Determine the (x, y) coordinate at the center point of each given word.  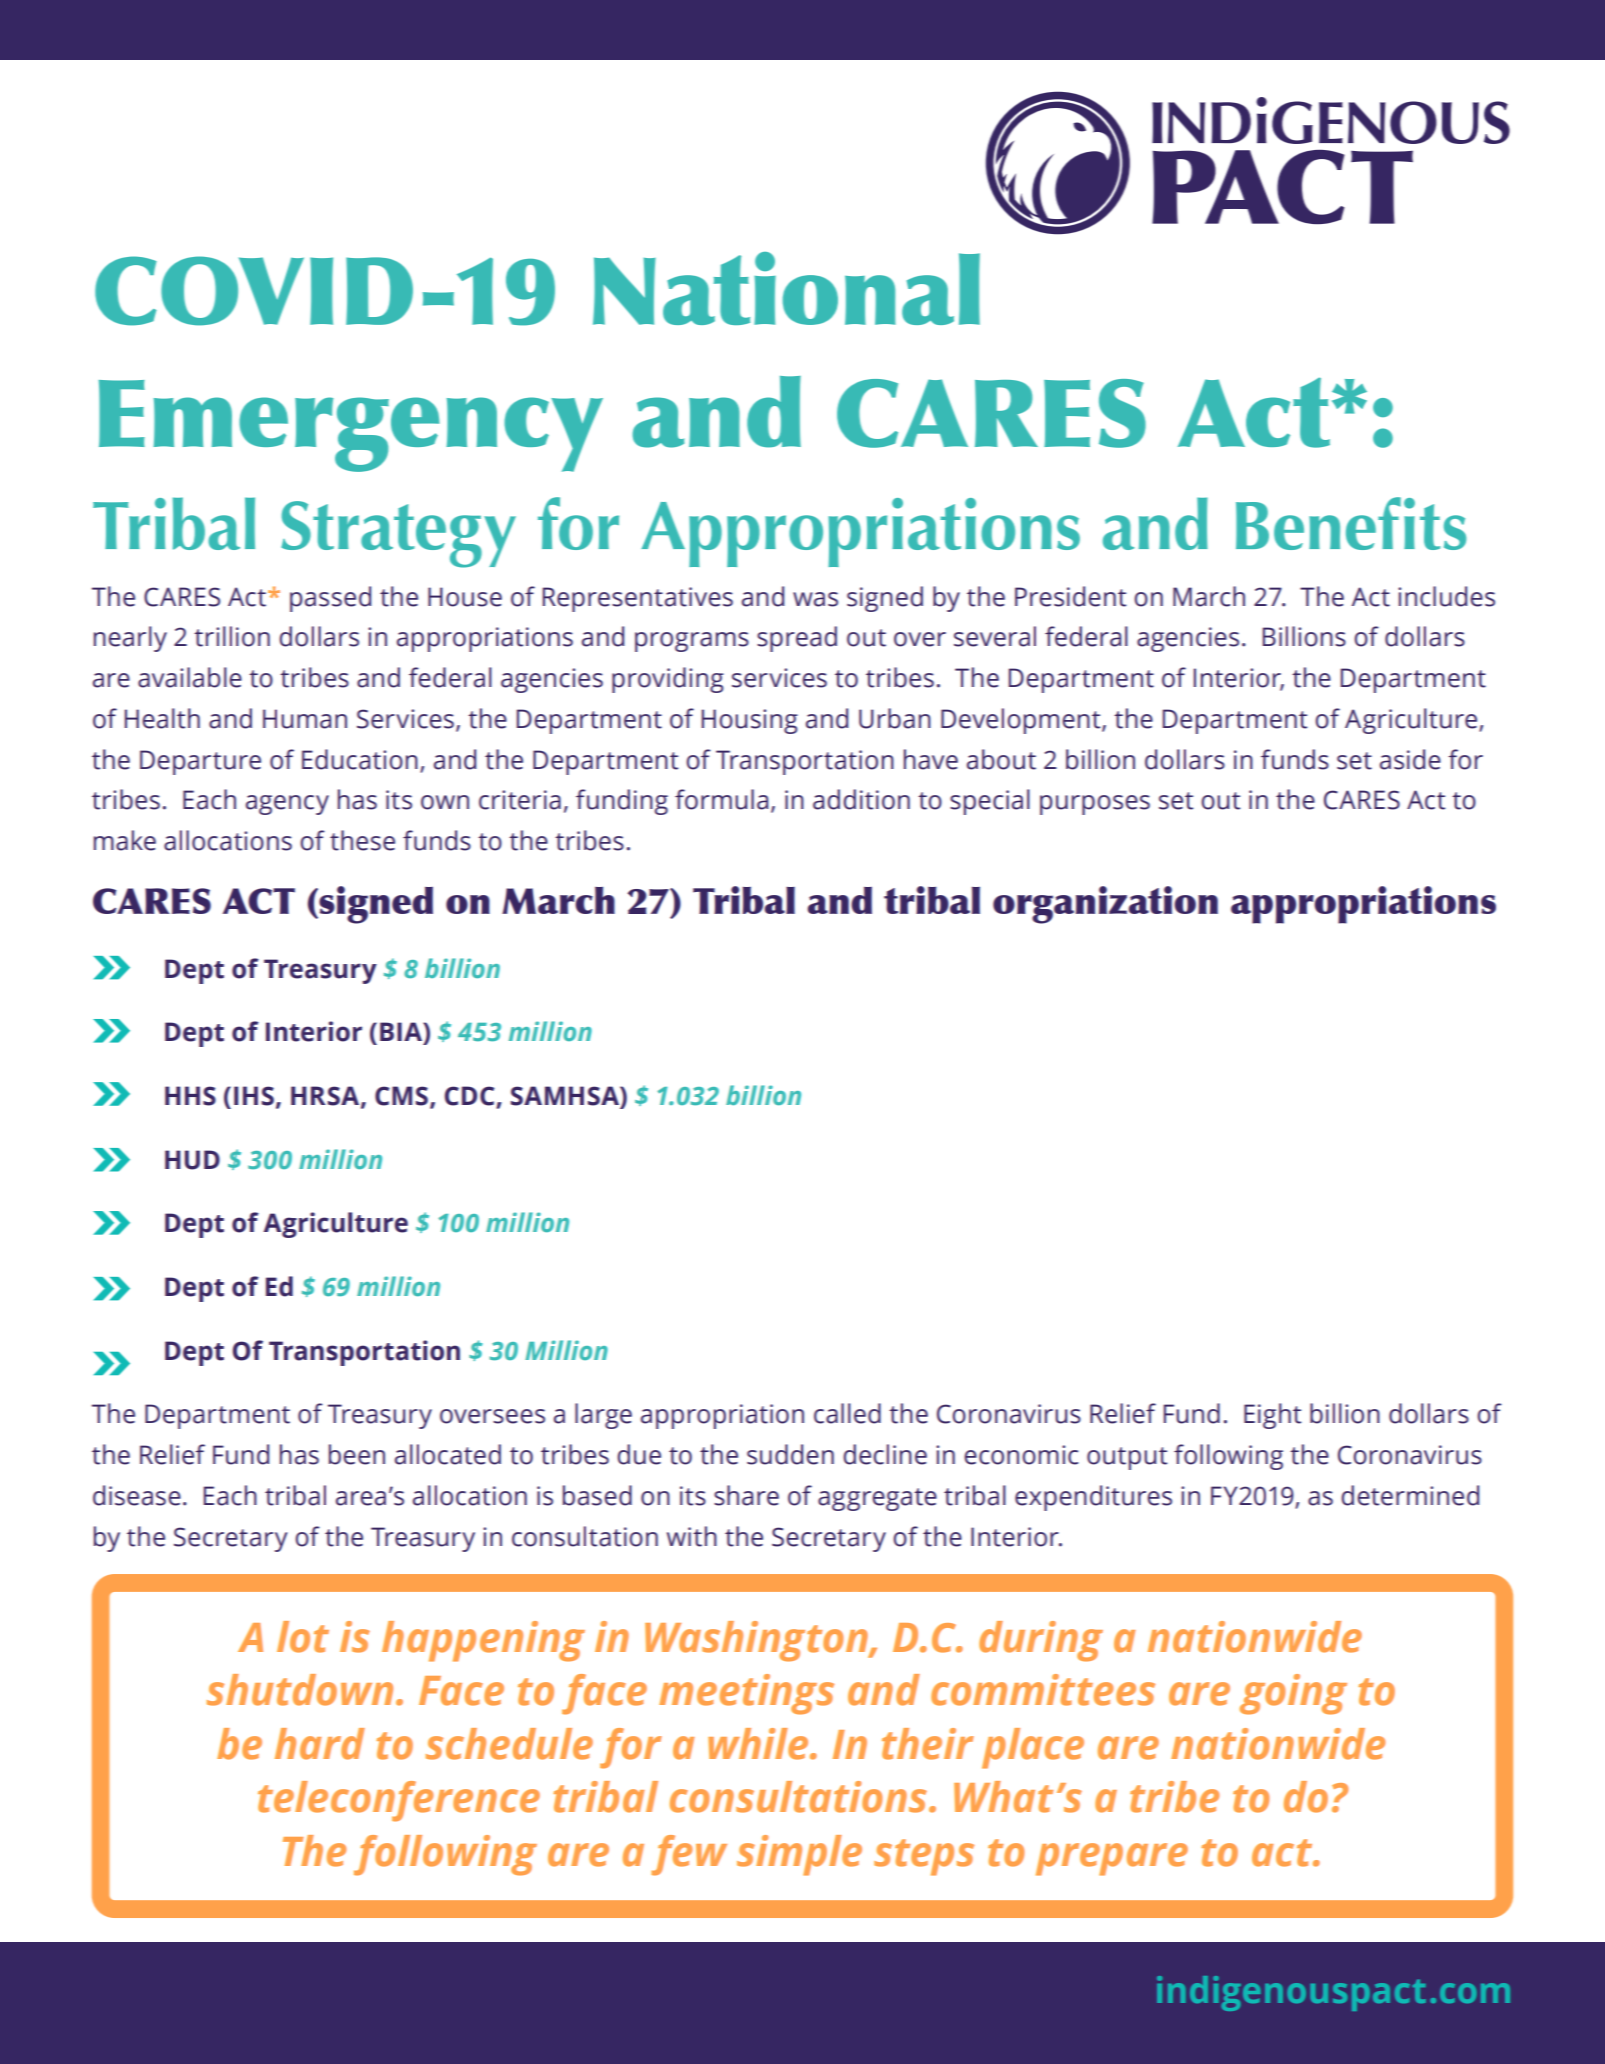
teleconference (399, 1801)
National (786, 288)
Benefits (1351, 523)
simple (799, 1855)
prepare (1112, 1859)
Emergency (351, 426)
